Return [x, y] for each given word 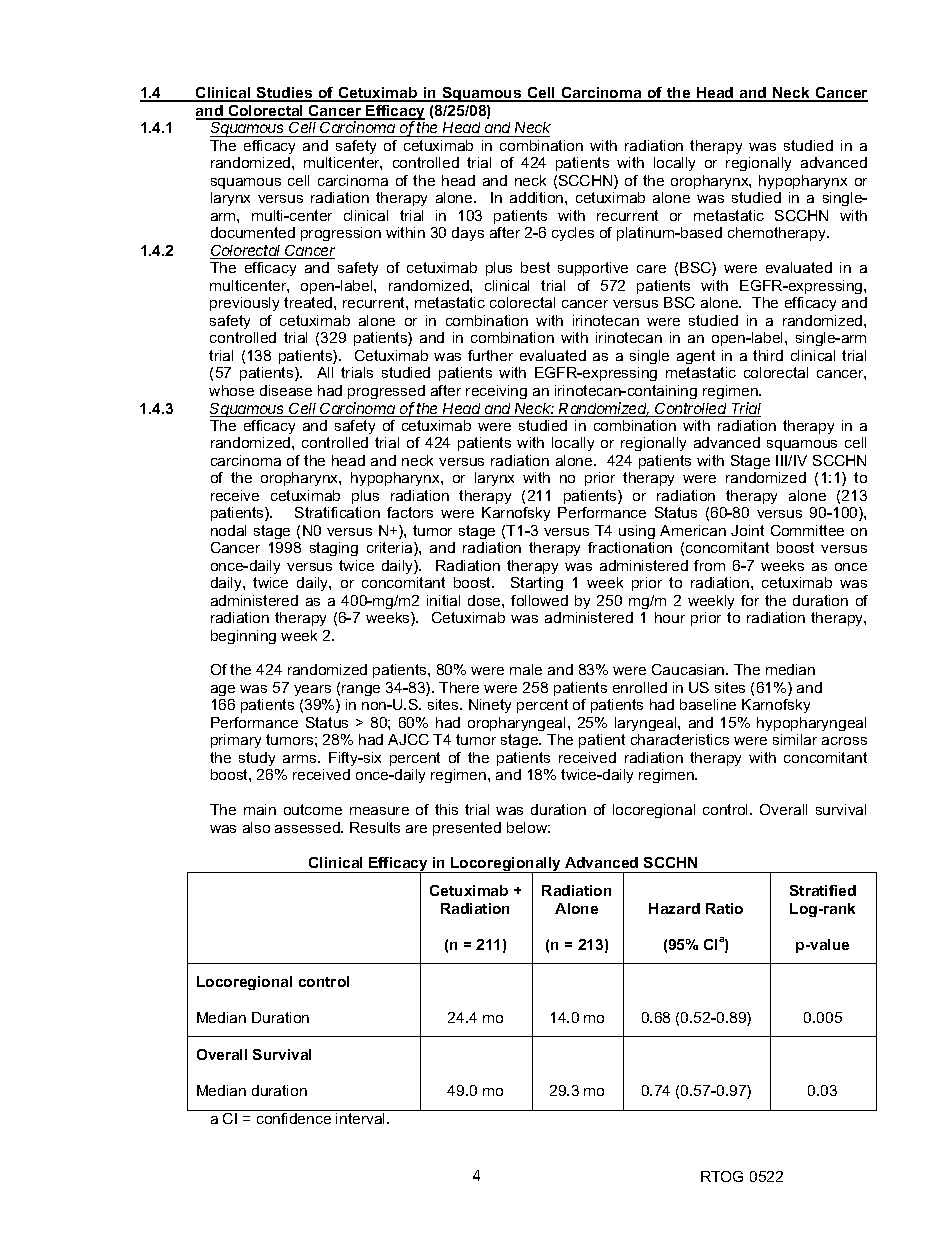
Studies [285, 94]
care [651, 269]
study [257, 759]
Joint [747, 530]
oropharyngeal [516, 724]
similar [795, 739]
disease [286, 390]
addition [538, 197]
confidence [294, 1118]
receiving [496, 392]
